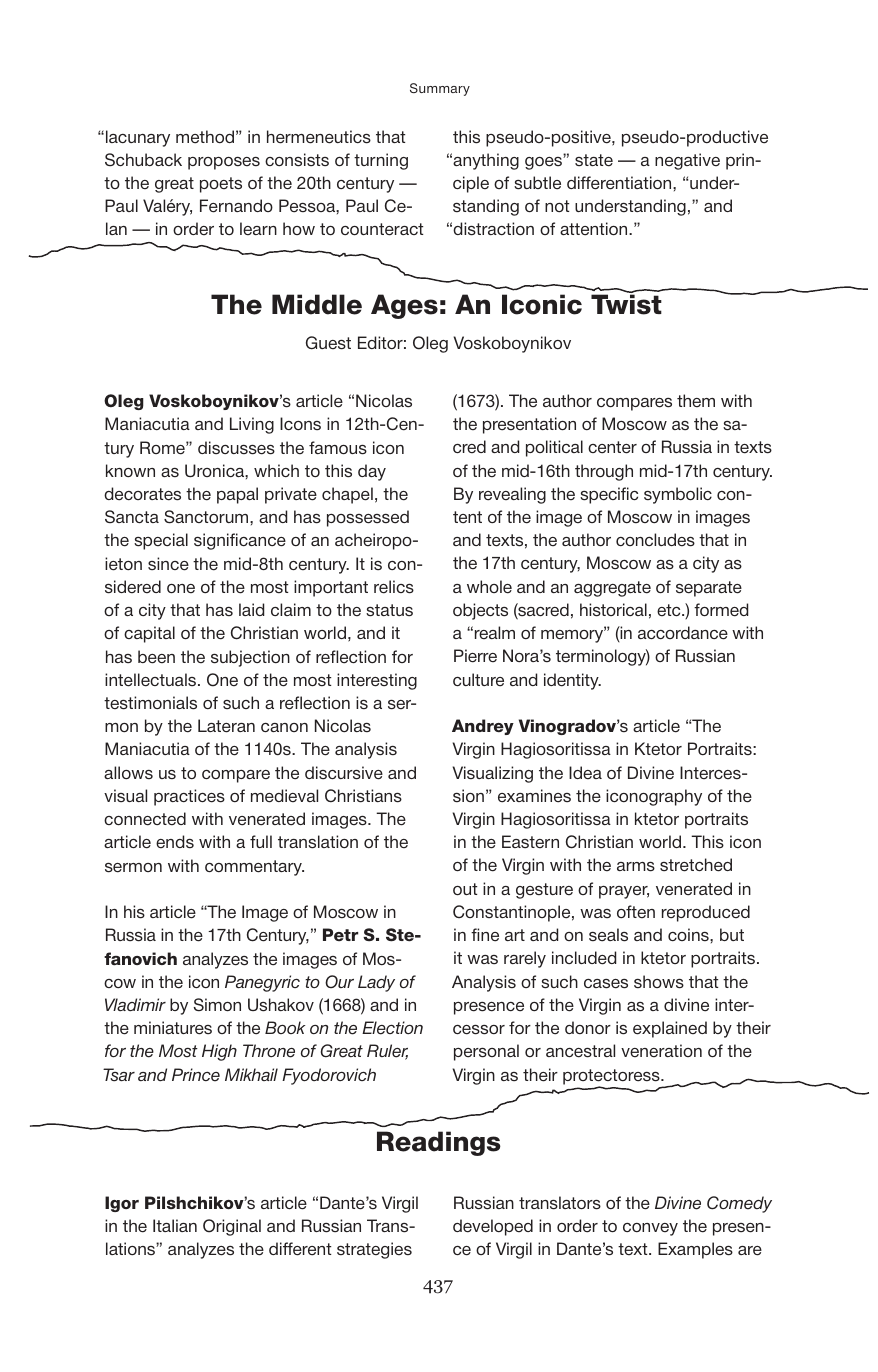 The width and height of the screenshot is (878, 1372). I want to click on symbolic, so click(678, 495).
